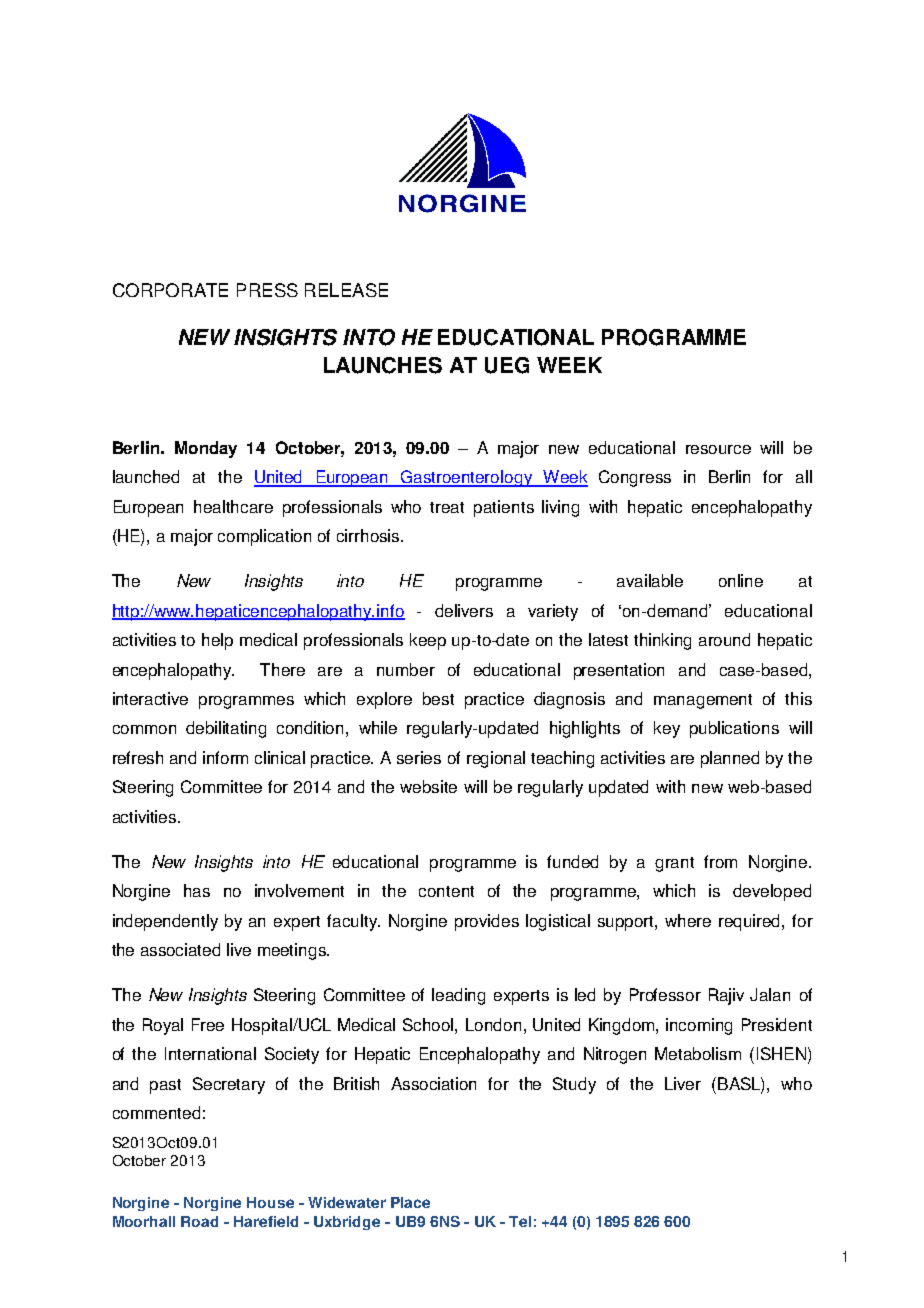 This document has height=1308, width=924. I want to click on Road, so click(199, 1221).
